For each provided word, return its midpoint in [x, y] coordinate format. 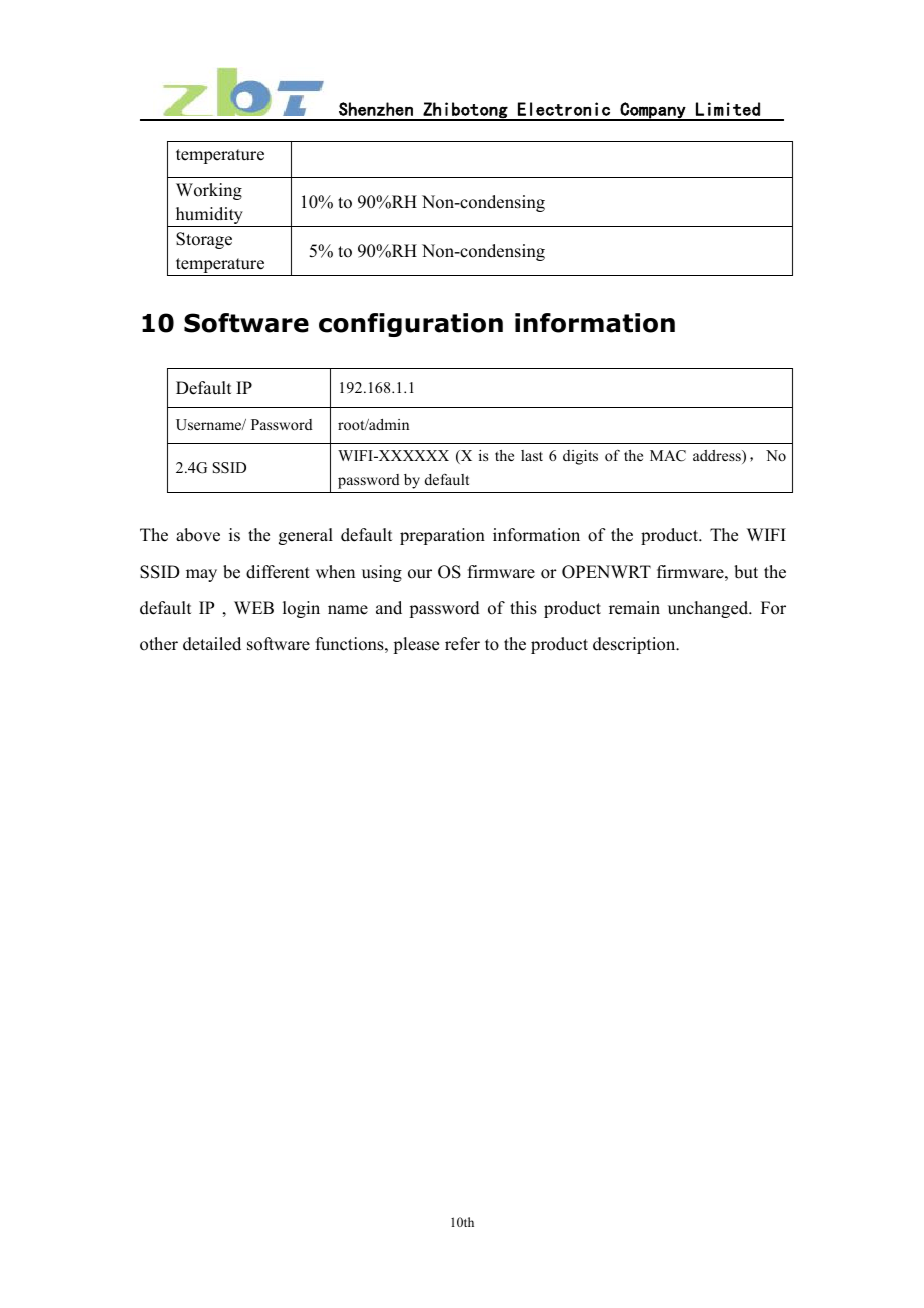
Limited [728, 109]
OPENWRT [606, 572]
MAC [668, 456]
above [198, 535]
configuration [411, 325]
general [306, 536]
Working [209, 191]
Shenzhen [376, 109]
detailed [212, 644]
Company [653, 111]
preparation [442, 536]
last [532, 455]
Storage [204, 240]
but [746, 572]
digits [580, 457]
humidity [209, 217]
